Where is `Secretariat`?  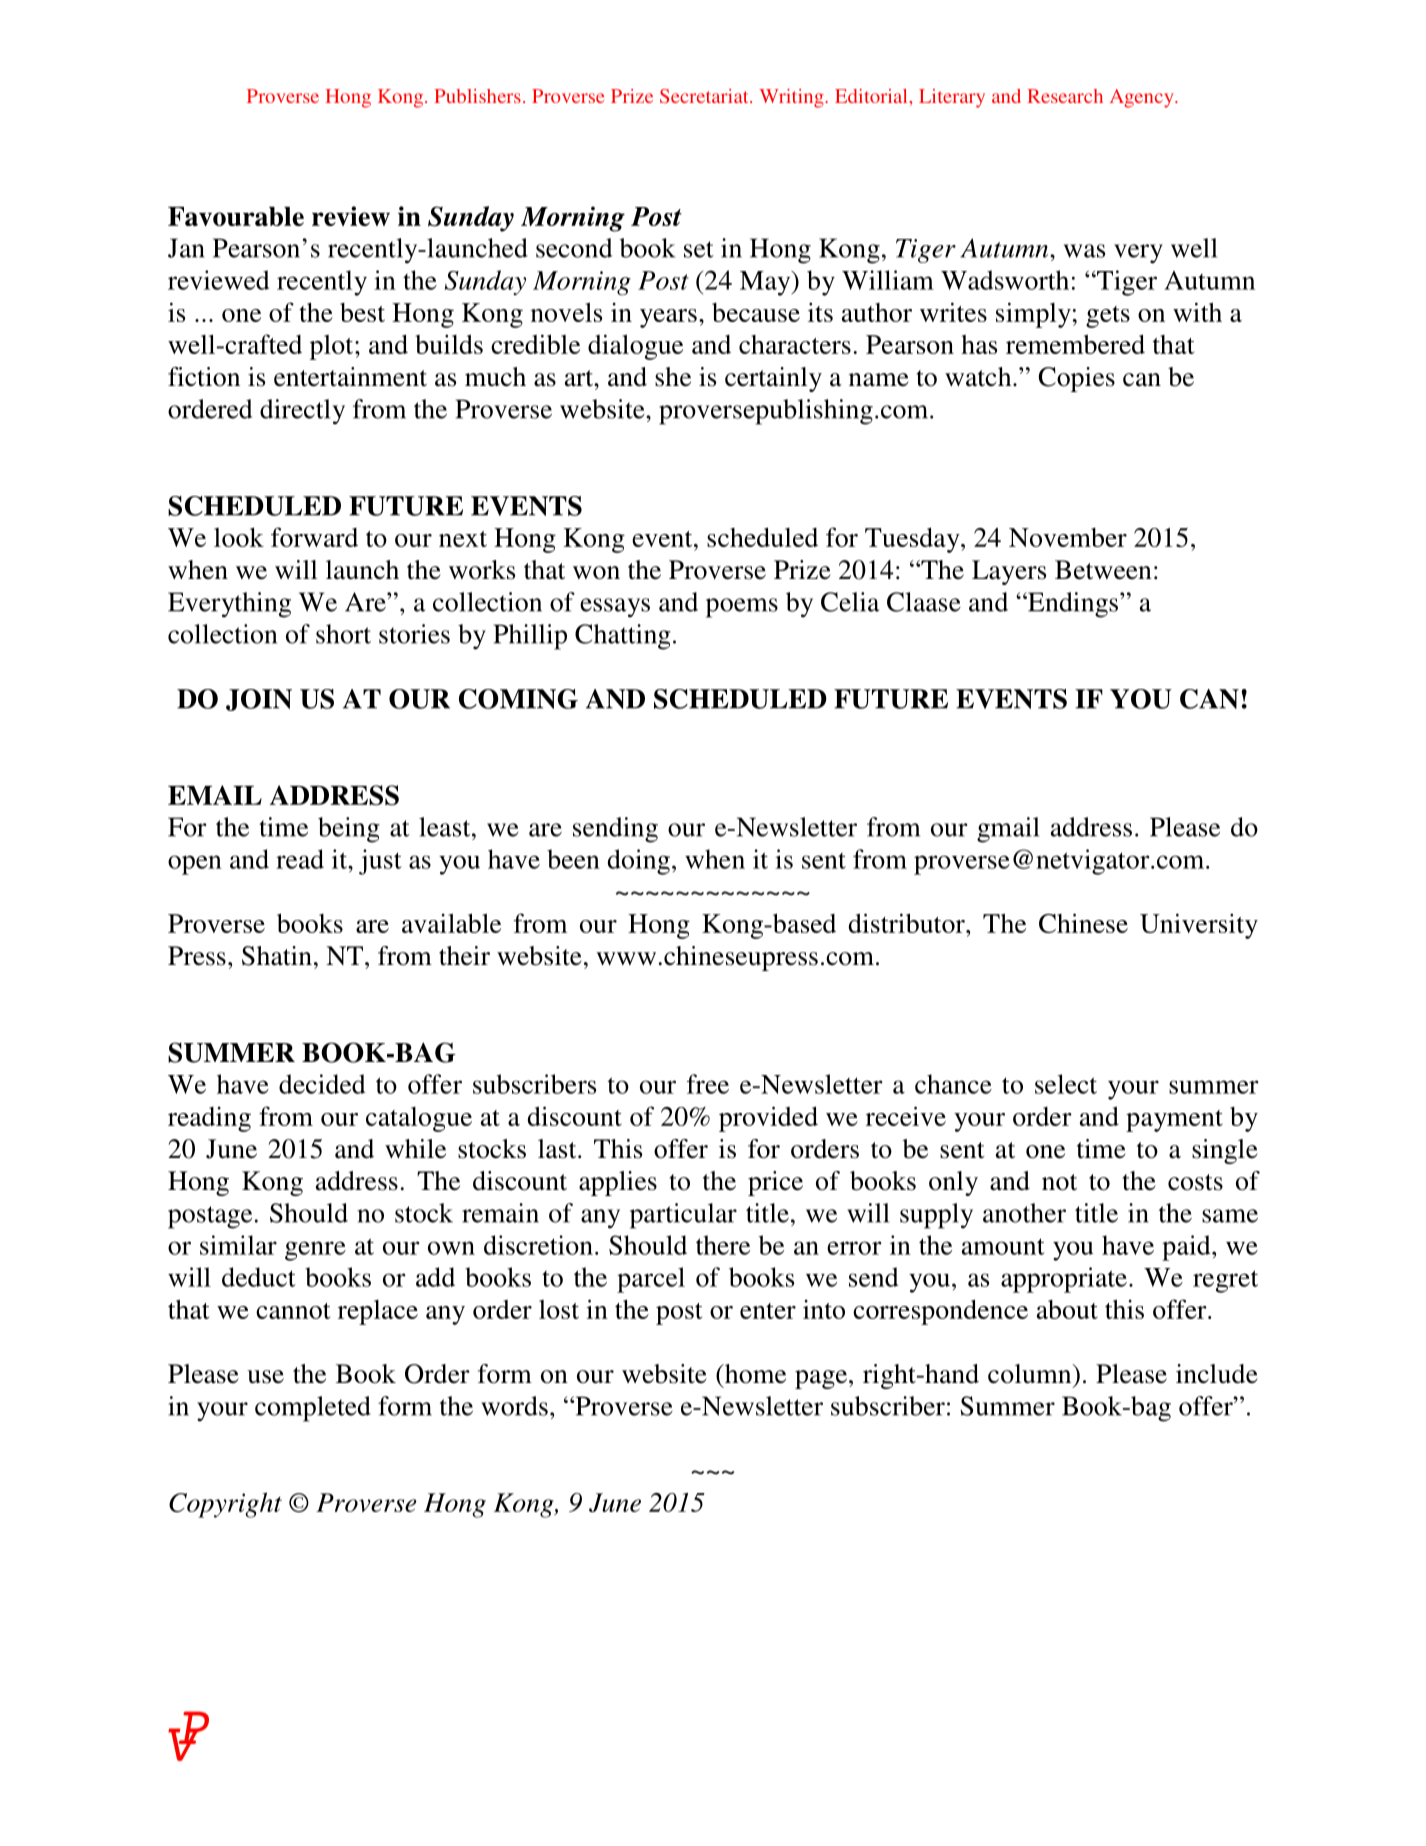
Secretariat is located at coordinates (705, 96).
